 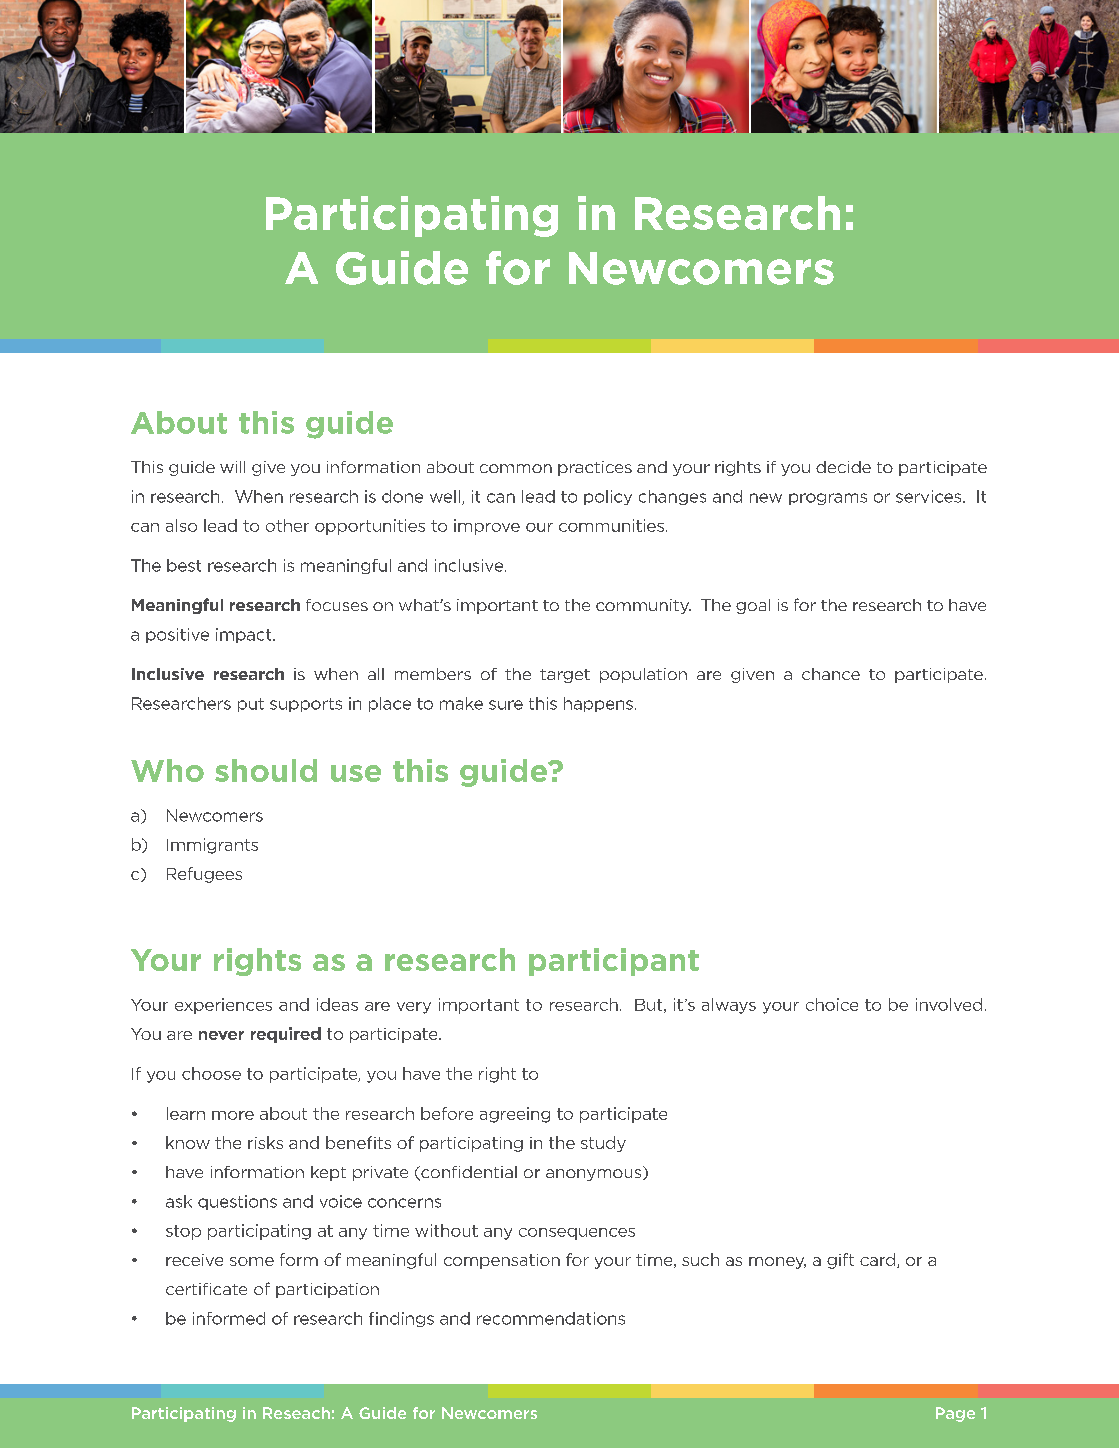 What do you see at coordinates (614, 962) in the image?
I see `participant` at bounding box center [614, 962].
